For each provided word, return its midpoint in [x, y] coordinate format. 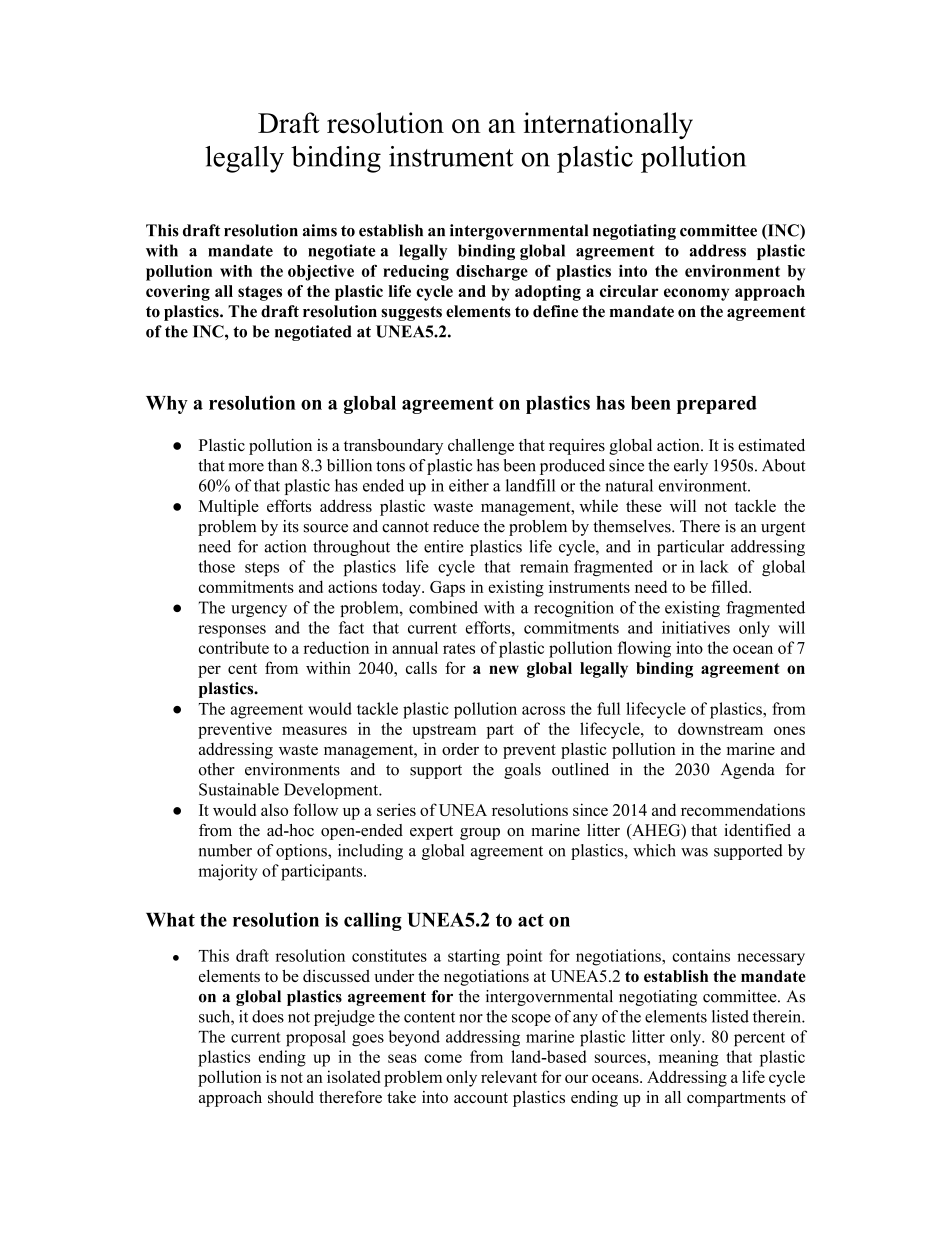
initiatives [696, 627]
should [291, 1097]
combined [443, 607]
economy [696, 294]
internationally [608, 125]
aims [320, 230]
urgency [259, 611]
